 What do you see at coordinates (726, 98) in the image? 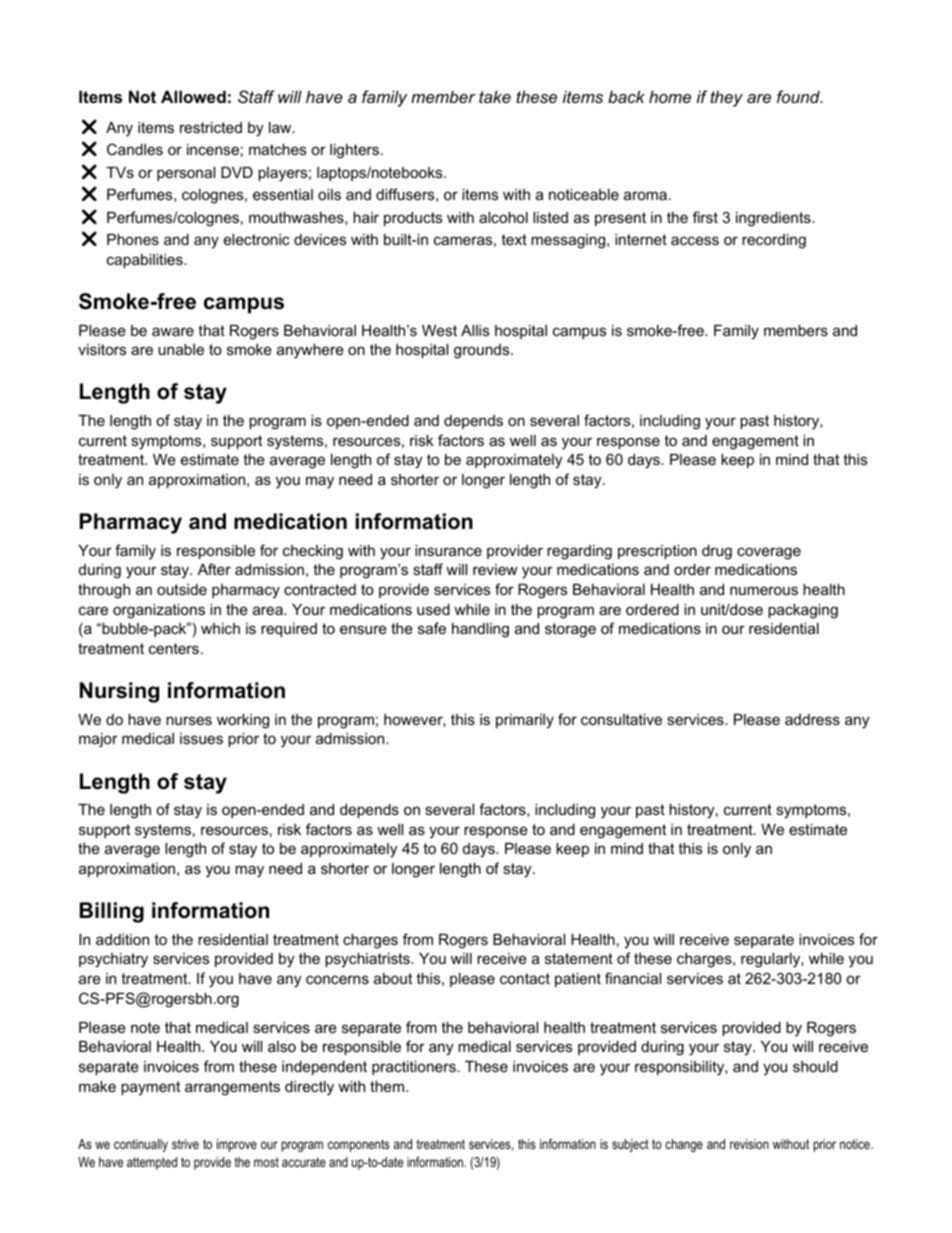
I see `they` at bounding box center [726, 98].
